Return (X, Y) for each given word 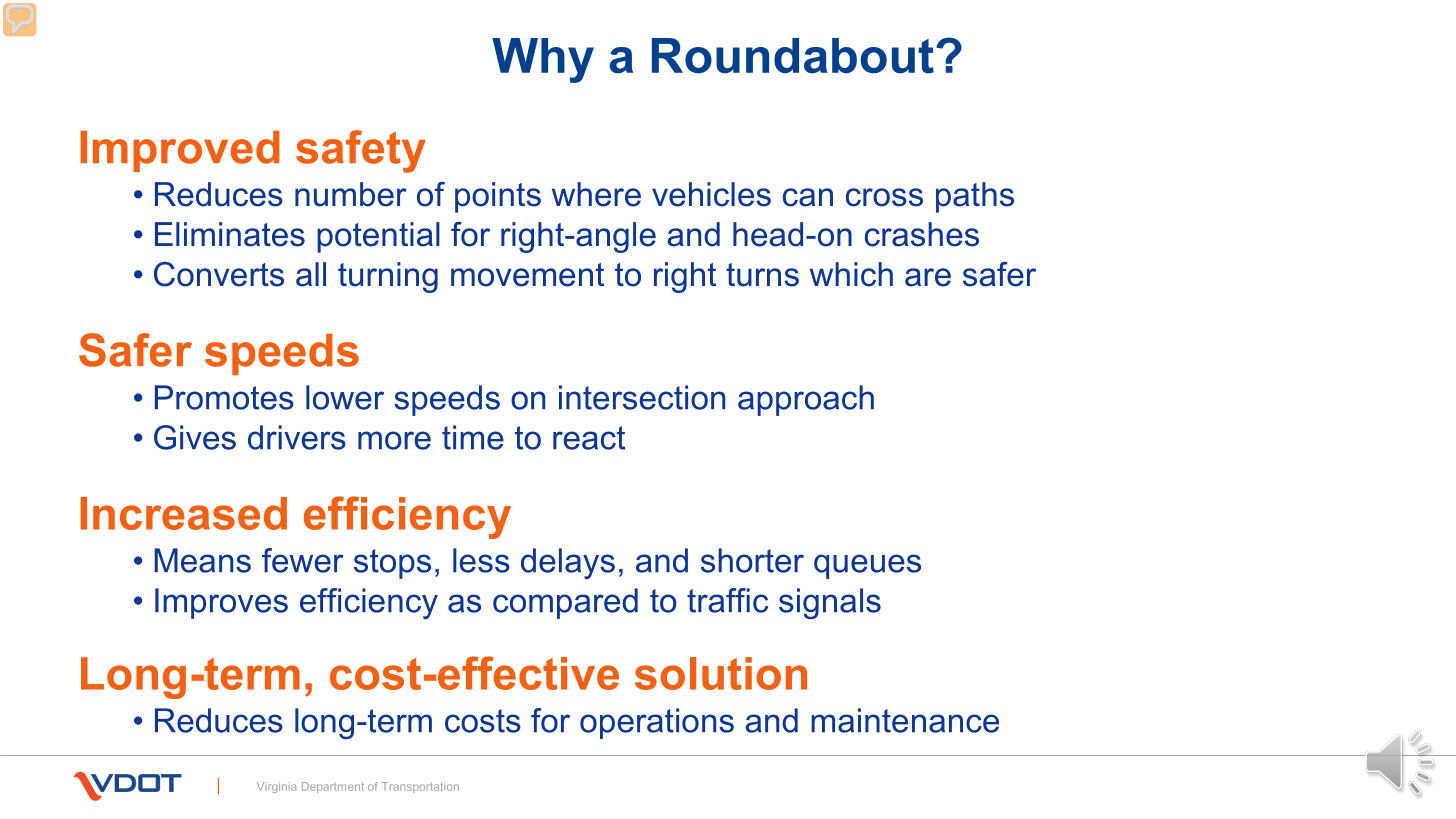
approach (806, 400)
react (589, 438)
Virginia (276, 787)
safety (361, 151)
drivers (297, 437)
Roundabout (793, 56)
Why (543, 60)
